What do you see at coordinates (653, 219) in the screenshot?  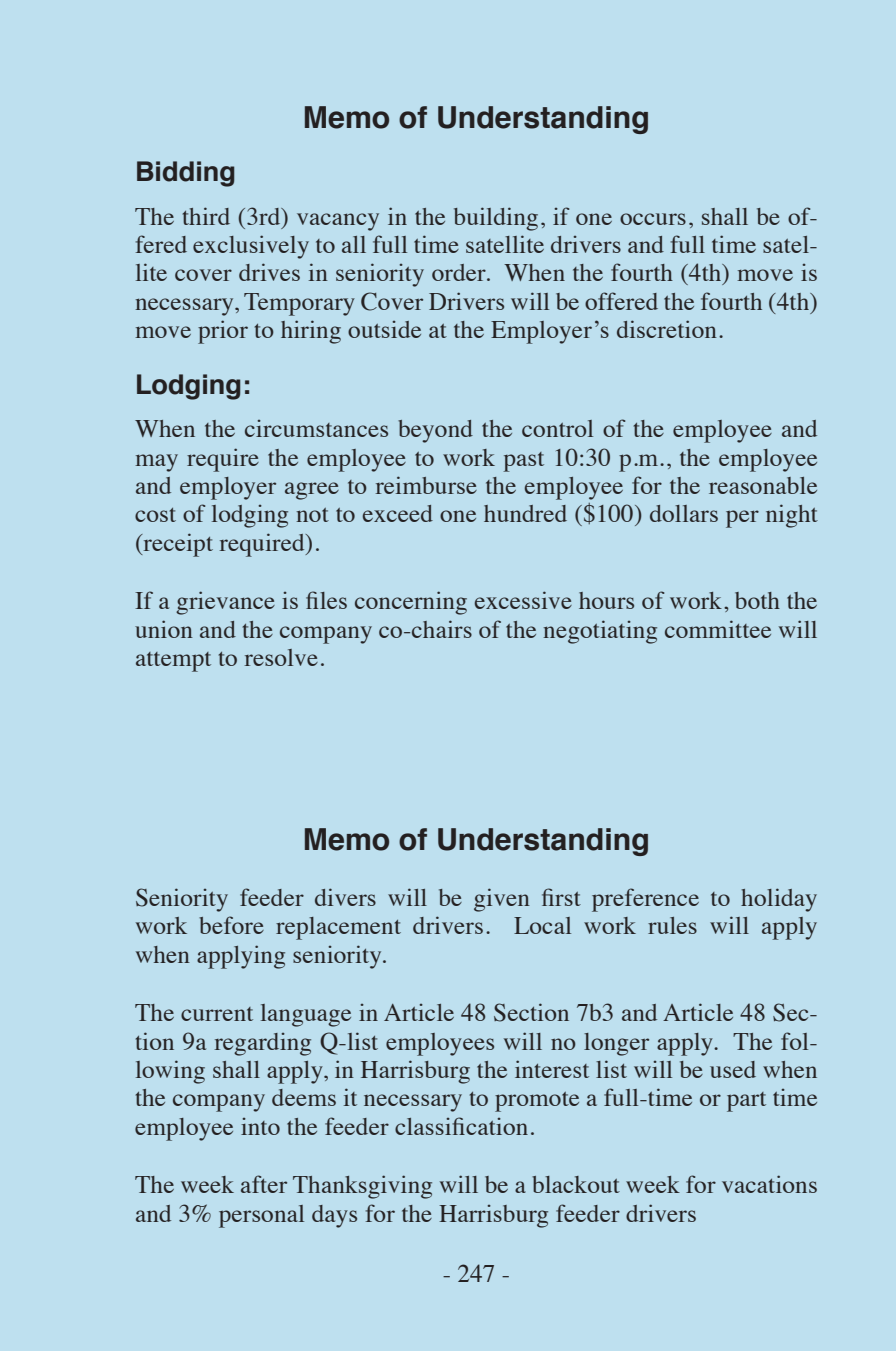 I see `occurs` at bounding box center [653, 219].
